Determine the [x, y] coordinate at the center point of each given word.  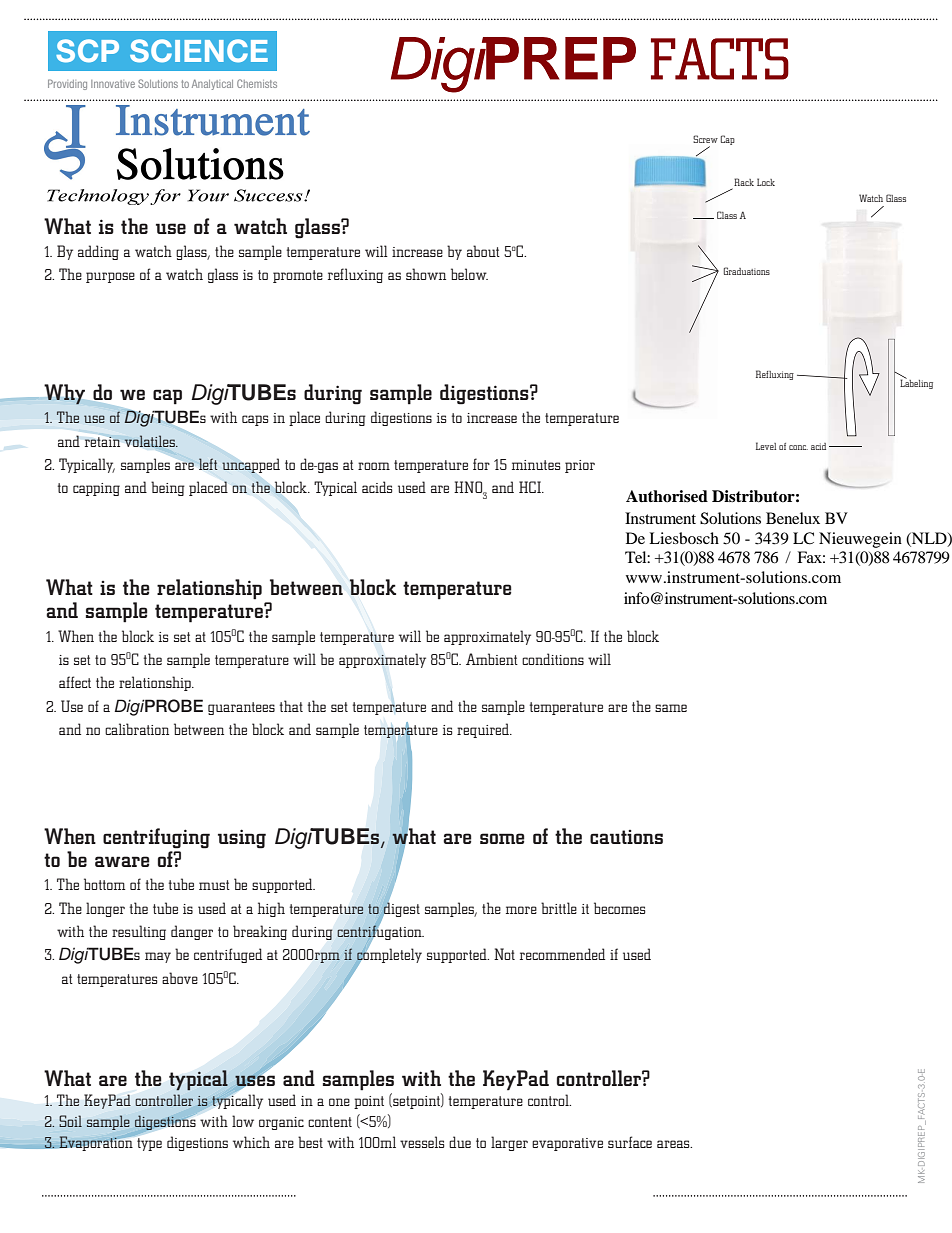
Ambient [492, 659]
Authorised [667, 496]
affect [75, 682]
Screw [705, 139]
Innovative [113, 84]
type [148, 1143]
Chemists [257, 83]
